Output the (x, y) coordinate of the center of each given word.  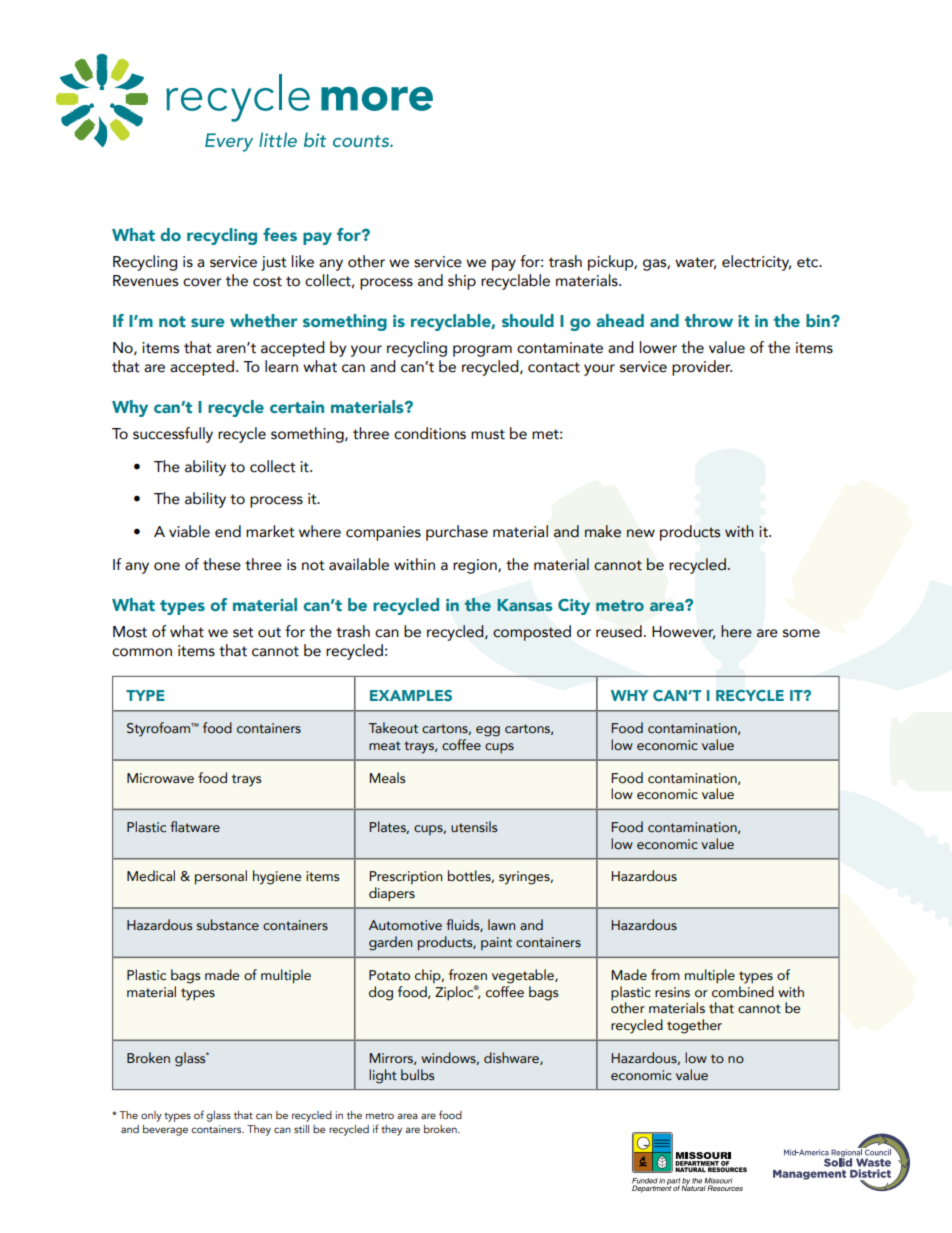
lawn (501, 924)
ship (462, 282)
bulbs (417, 1075)
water (695, 263)
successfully (173, 435)
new (641, 533)
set (243, 632)
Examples (411, 695)
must (488, 434)
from (665, 975)
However (683, 633)
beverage (165, 1130)
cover (202, 282)
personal (221, 877)
